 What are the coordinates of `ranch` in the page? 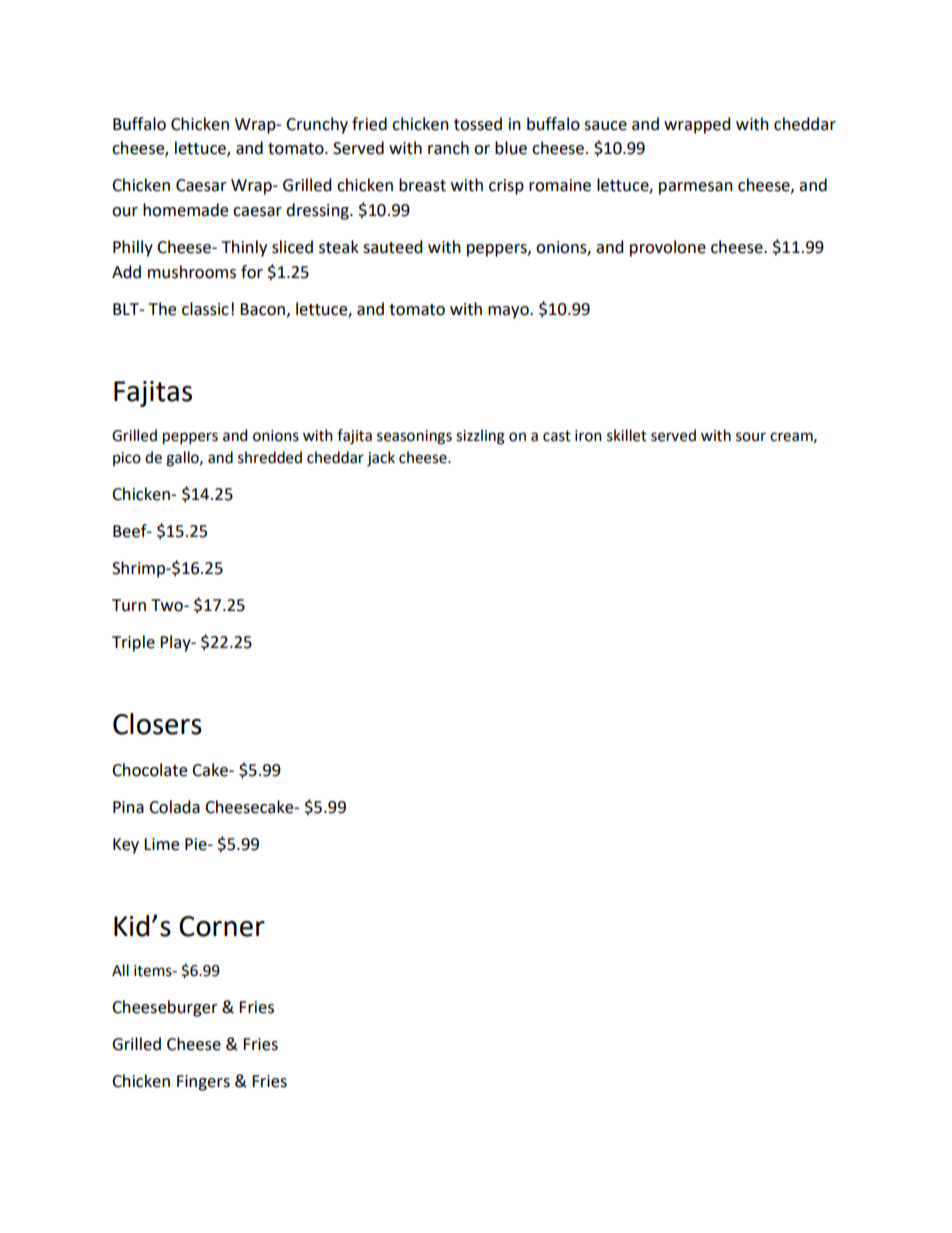 It's located at (448, 148).
